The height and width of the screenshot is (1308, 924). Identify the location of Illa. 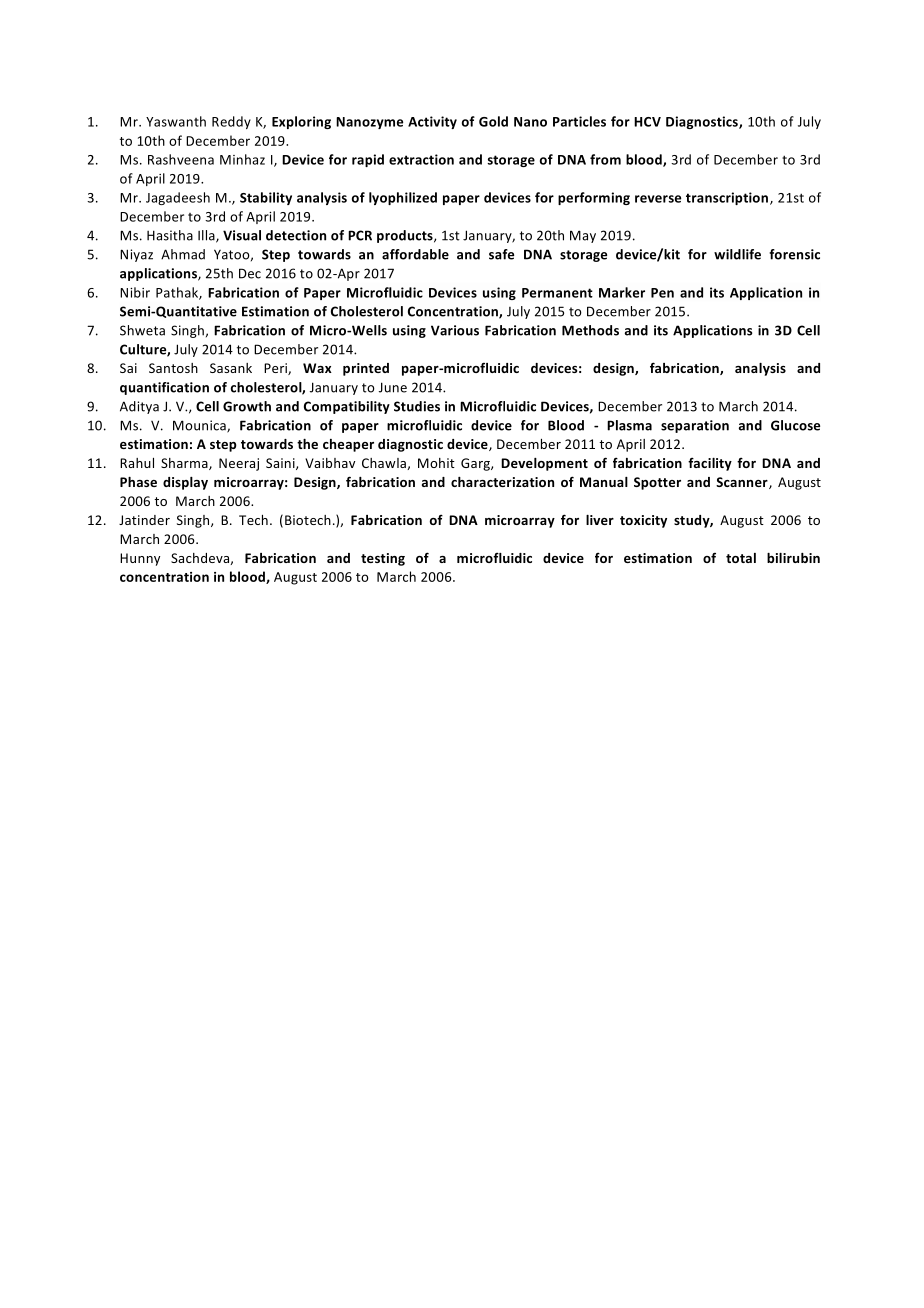
(207, 236).
